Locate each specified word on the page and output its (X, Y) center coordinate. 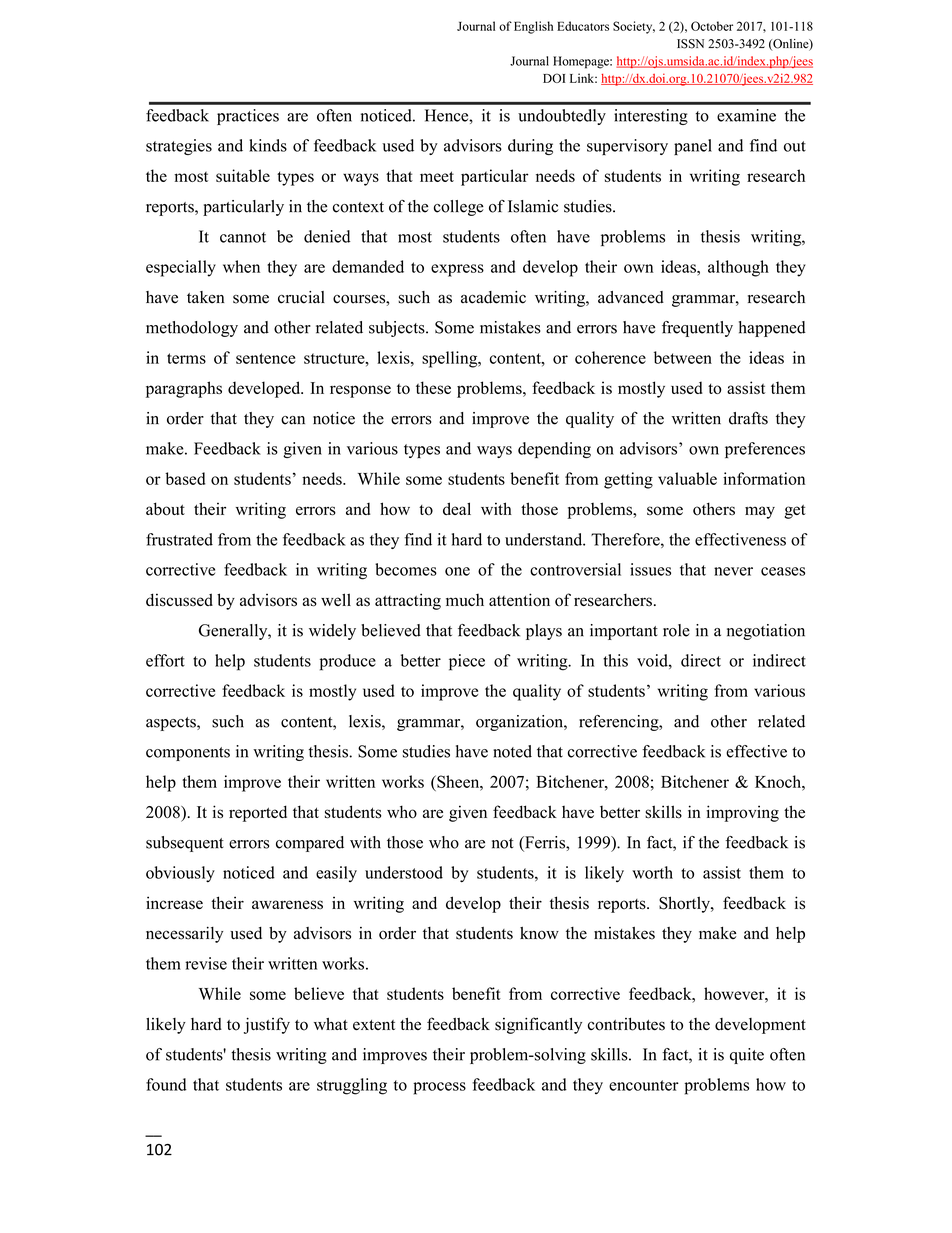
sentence (265, 358)
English (533, 27)
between (683, 357)
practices (248, 117)
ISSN (690, 44)
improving (742, 813)
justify (267, 1025)
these (433, 387)
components (188, 754)
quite (747, 1056)
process (439, 1088)
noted (512, 751)
